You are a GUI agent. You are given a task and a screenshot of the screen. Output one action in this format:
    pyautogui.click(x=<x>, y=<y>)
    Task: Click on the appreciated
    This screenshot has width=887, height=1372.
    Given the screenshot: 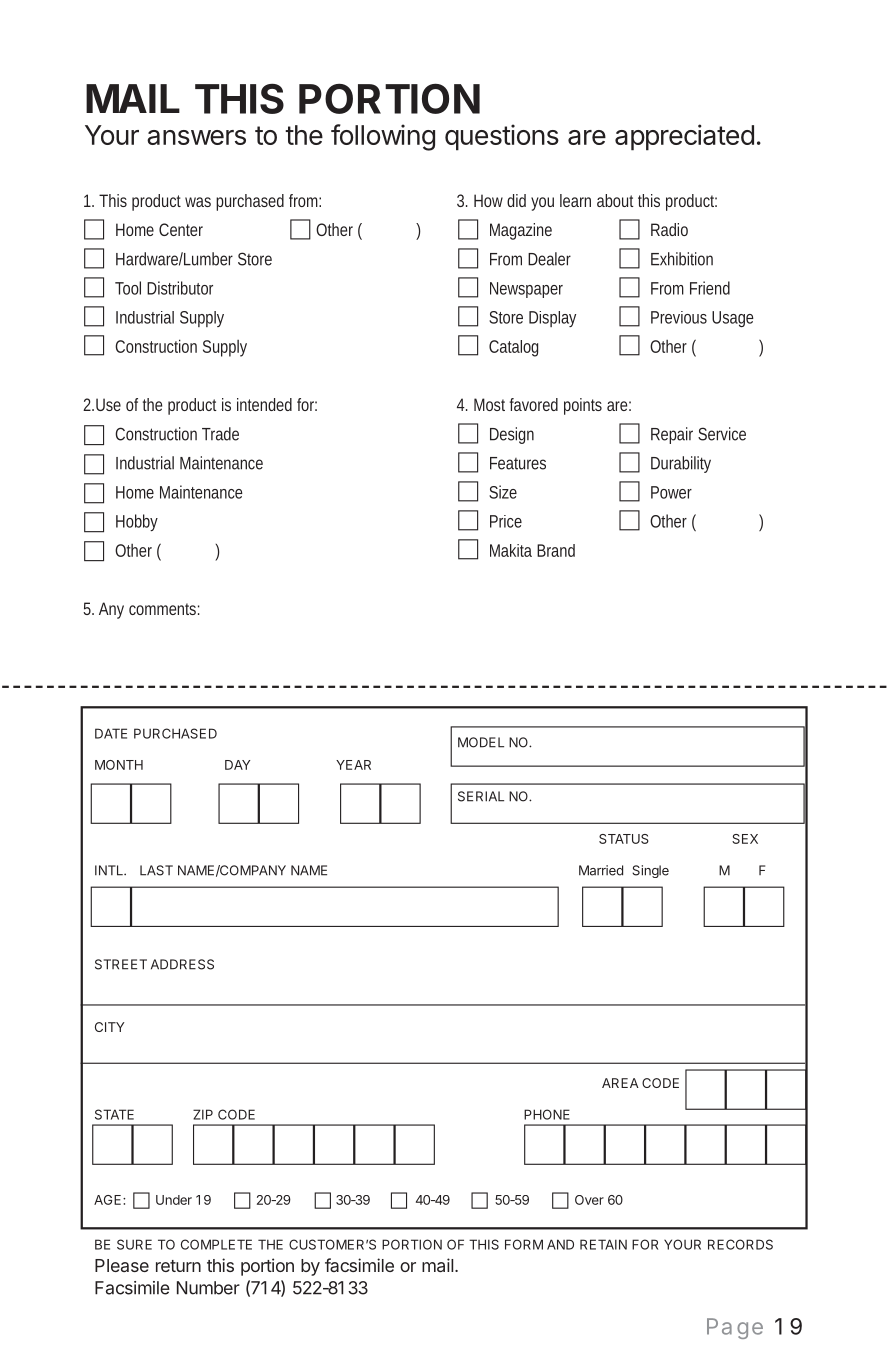 What is the action you would take?
    pyautogui.click(x=684, y=137)
